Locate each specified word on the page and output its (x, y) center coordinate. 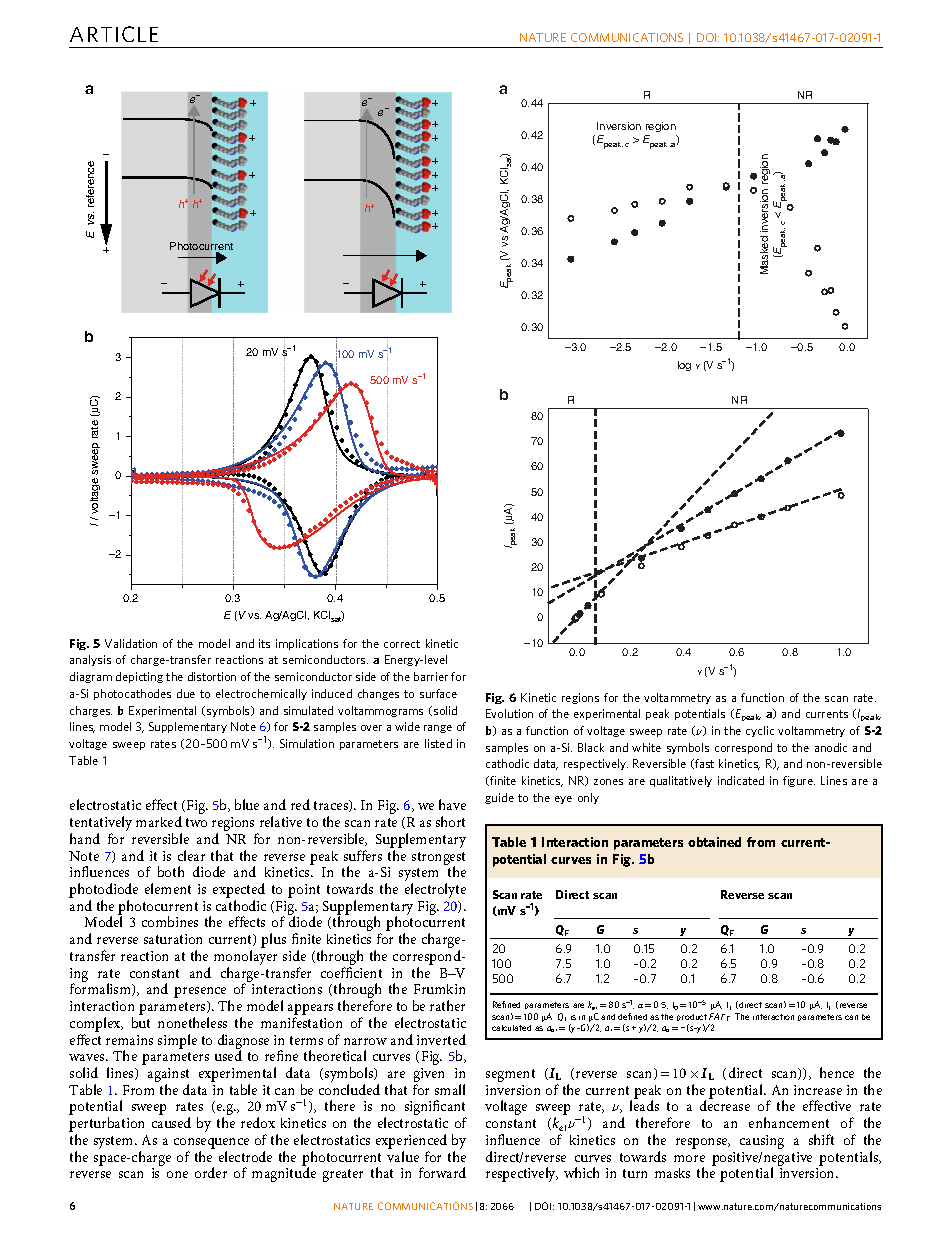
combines (170, 921)
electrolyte (435, 890)
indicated (741, 780)
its (264, 643)
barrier (431, 676)
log (684, 366)
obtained (714, 842)
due (186, 693)
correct (402, 644)
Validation (131, 643)
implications (307, 644)
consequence (211, 1143)
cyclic (760, 731)
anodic (831, 747)
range (438, 729)
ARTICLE (114, 34)
